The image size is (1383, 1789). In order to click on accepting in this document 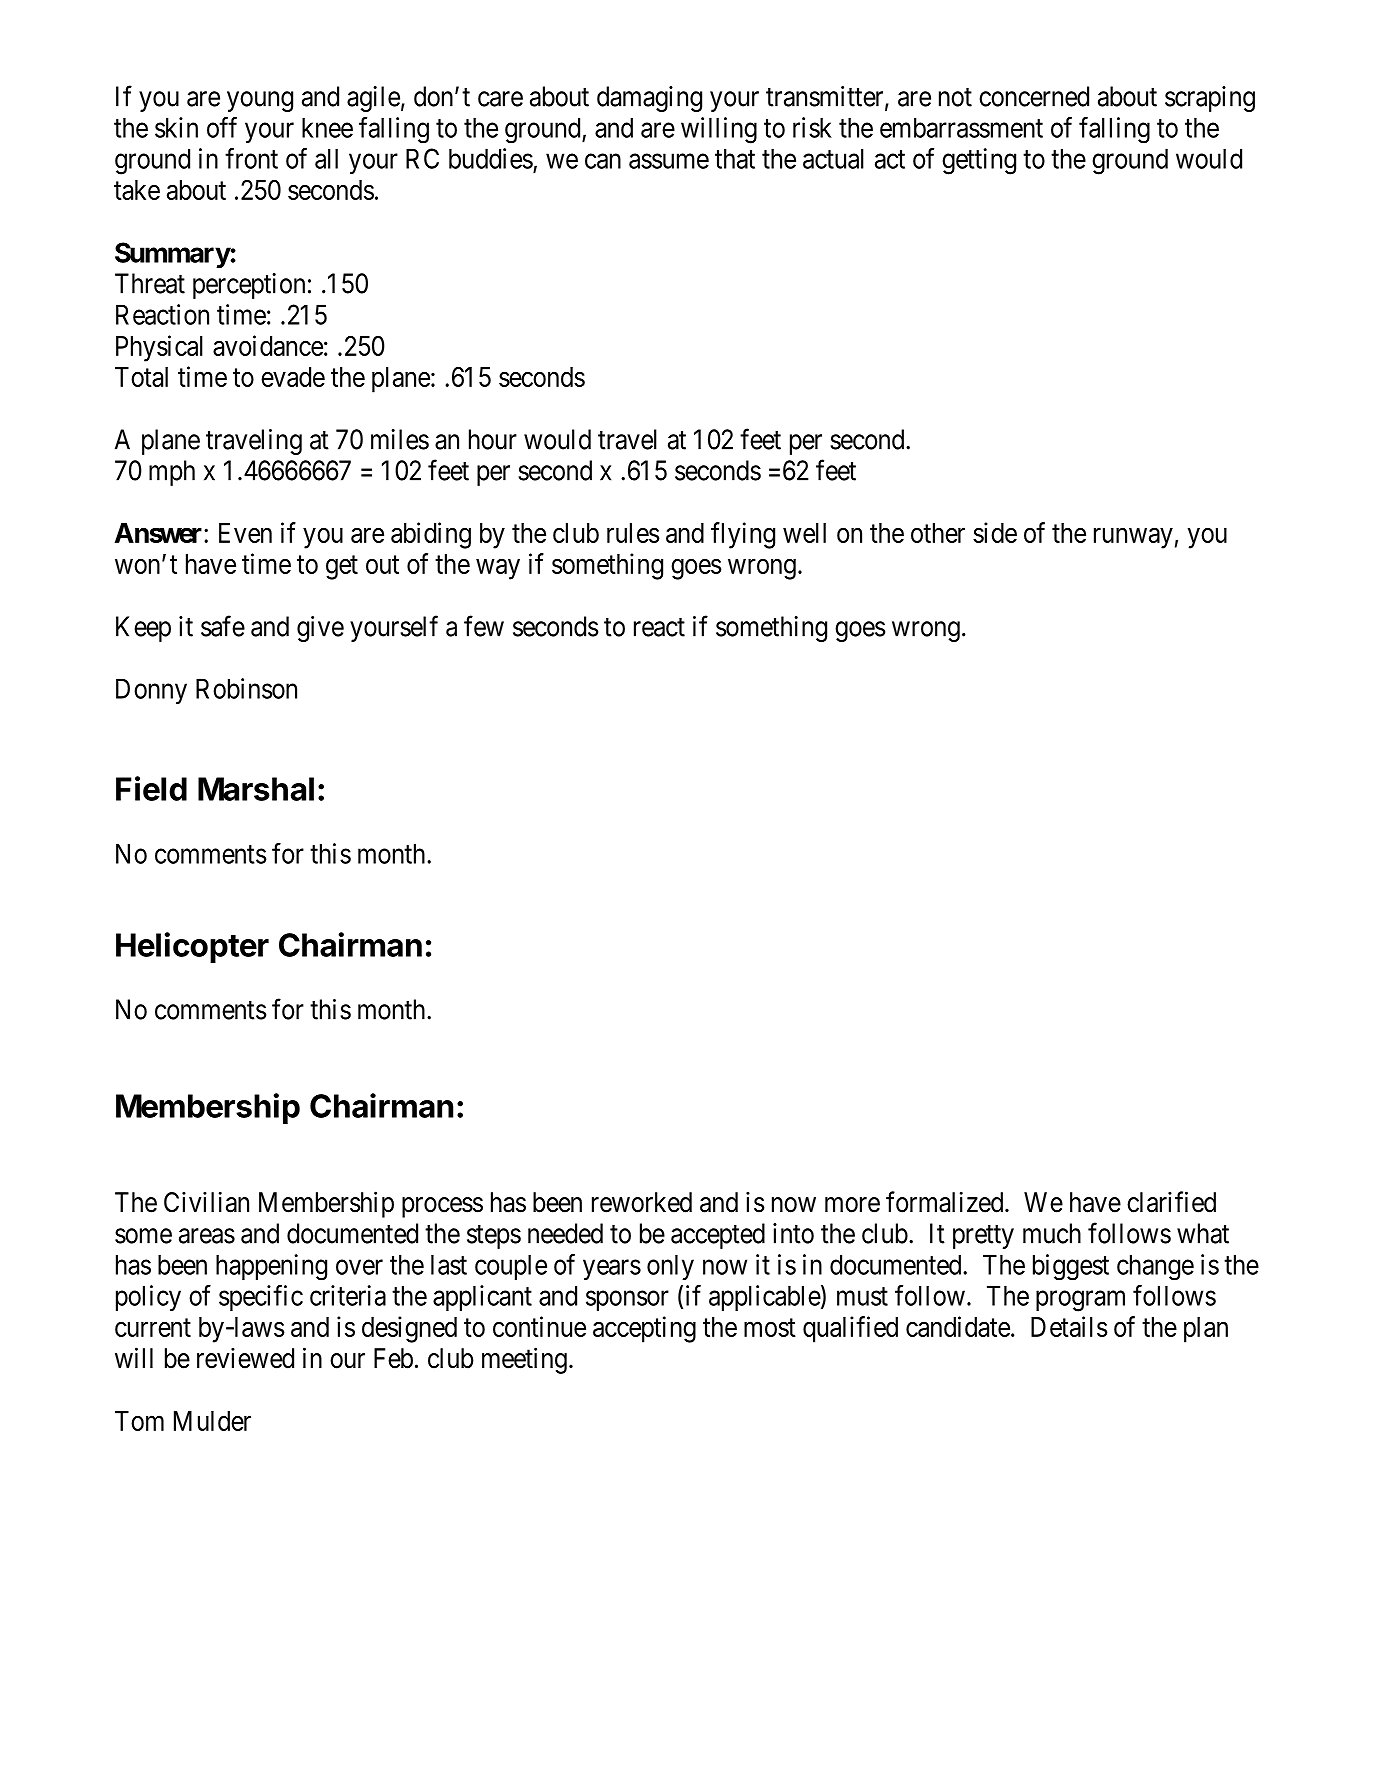, I will do `click(644, 1329)`.
